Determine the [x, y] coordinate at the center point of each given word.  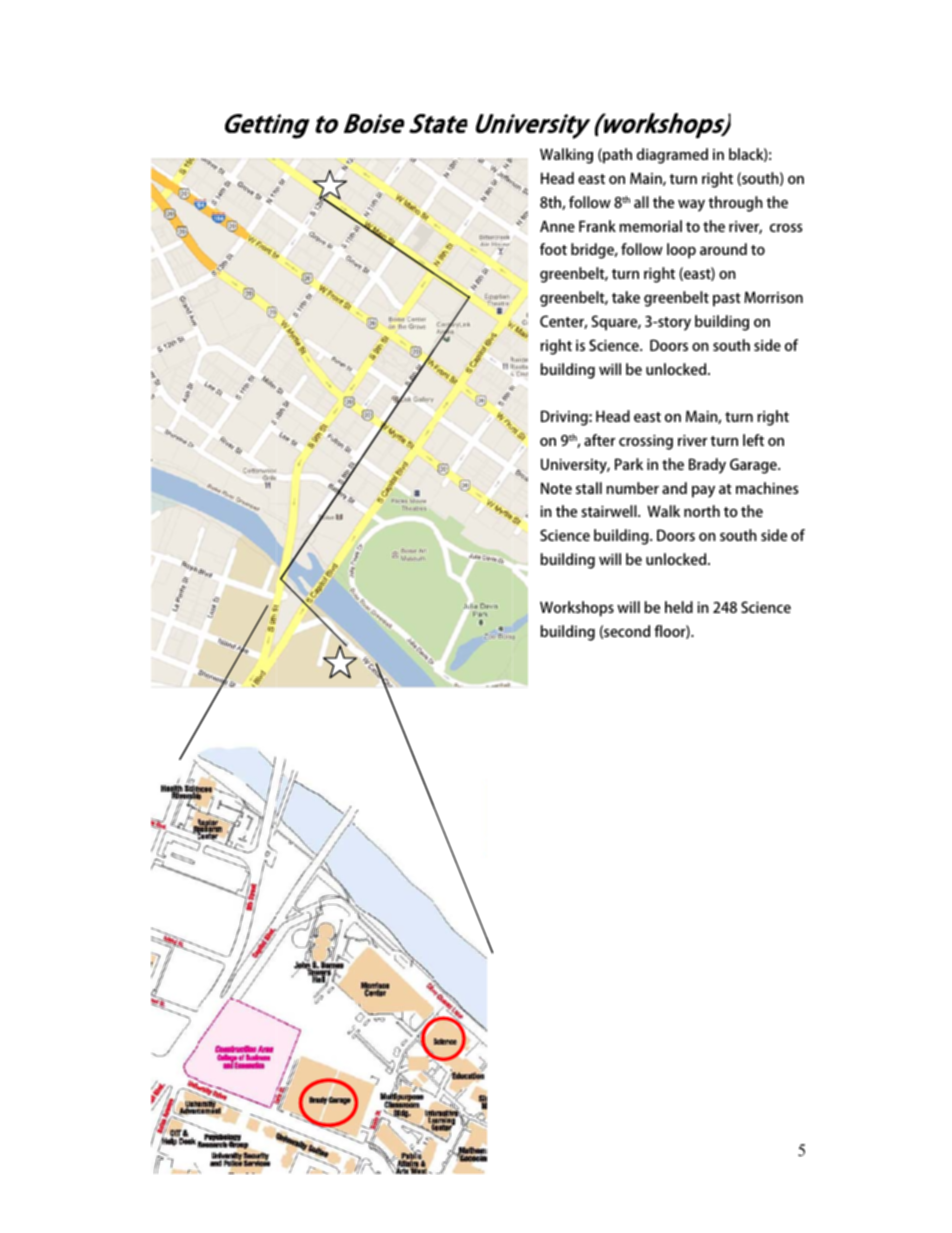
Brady [707, 466]
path [616, 156]
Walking [566, 156]
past [727, 300]
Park [629, 464]
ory [680, 325]
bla [738, 154]
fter [603, 440]
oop [683, 252]
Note [556, 488]
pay [703, 491]
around [723, 249]
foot [553, 249]
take [626, 297]
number [632, 488]
